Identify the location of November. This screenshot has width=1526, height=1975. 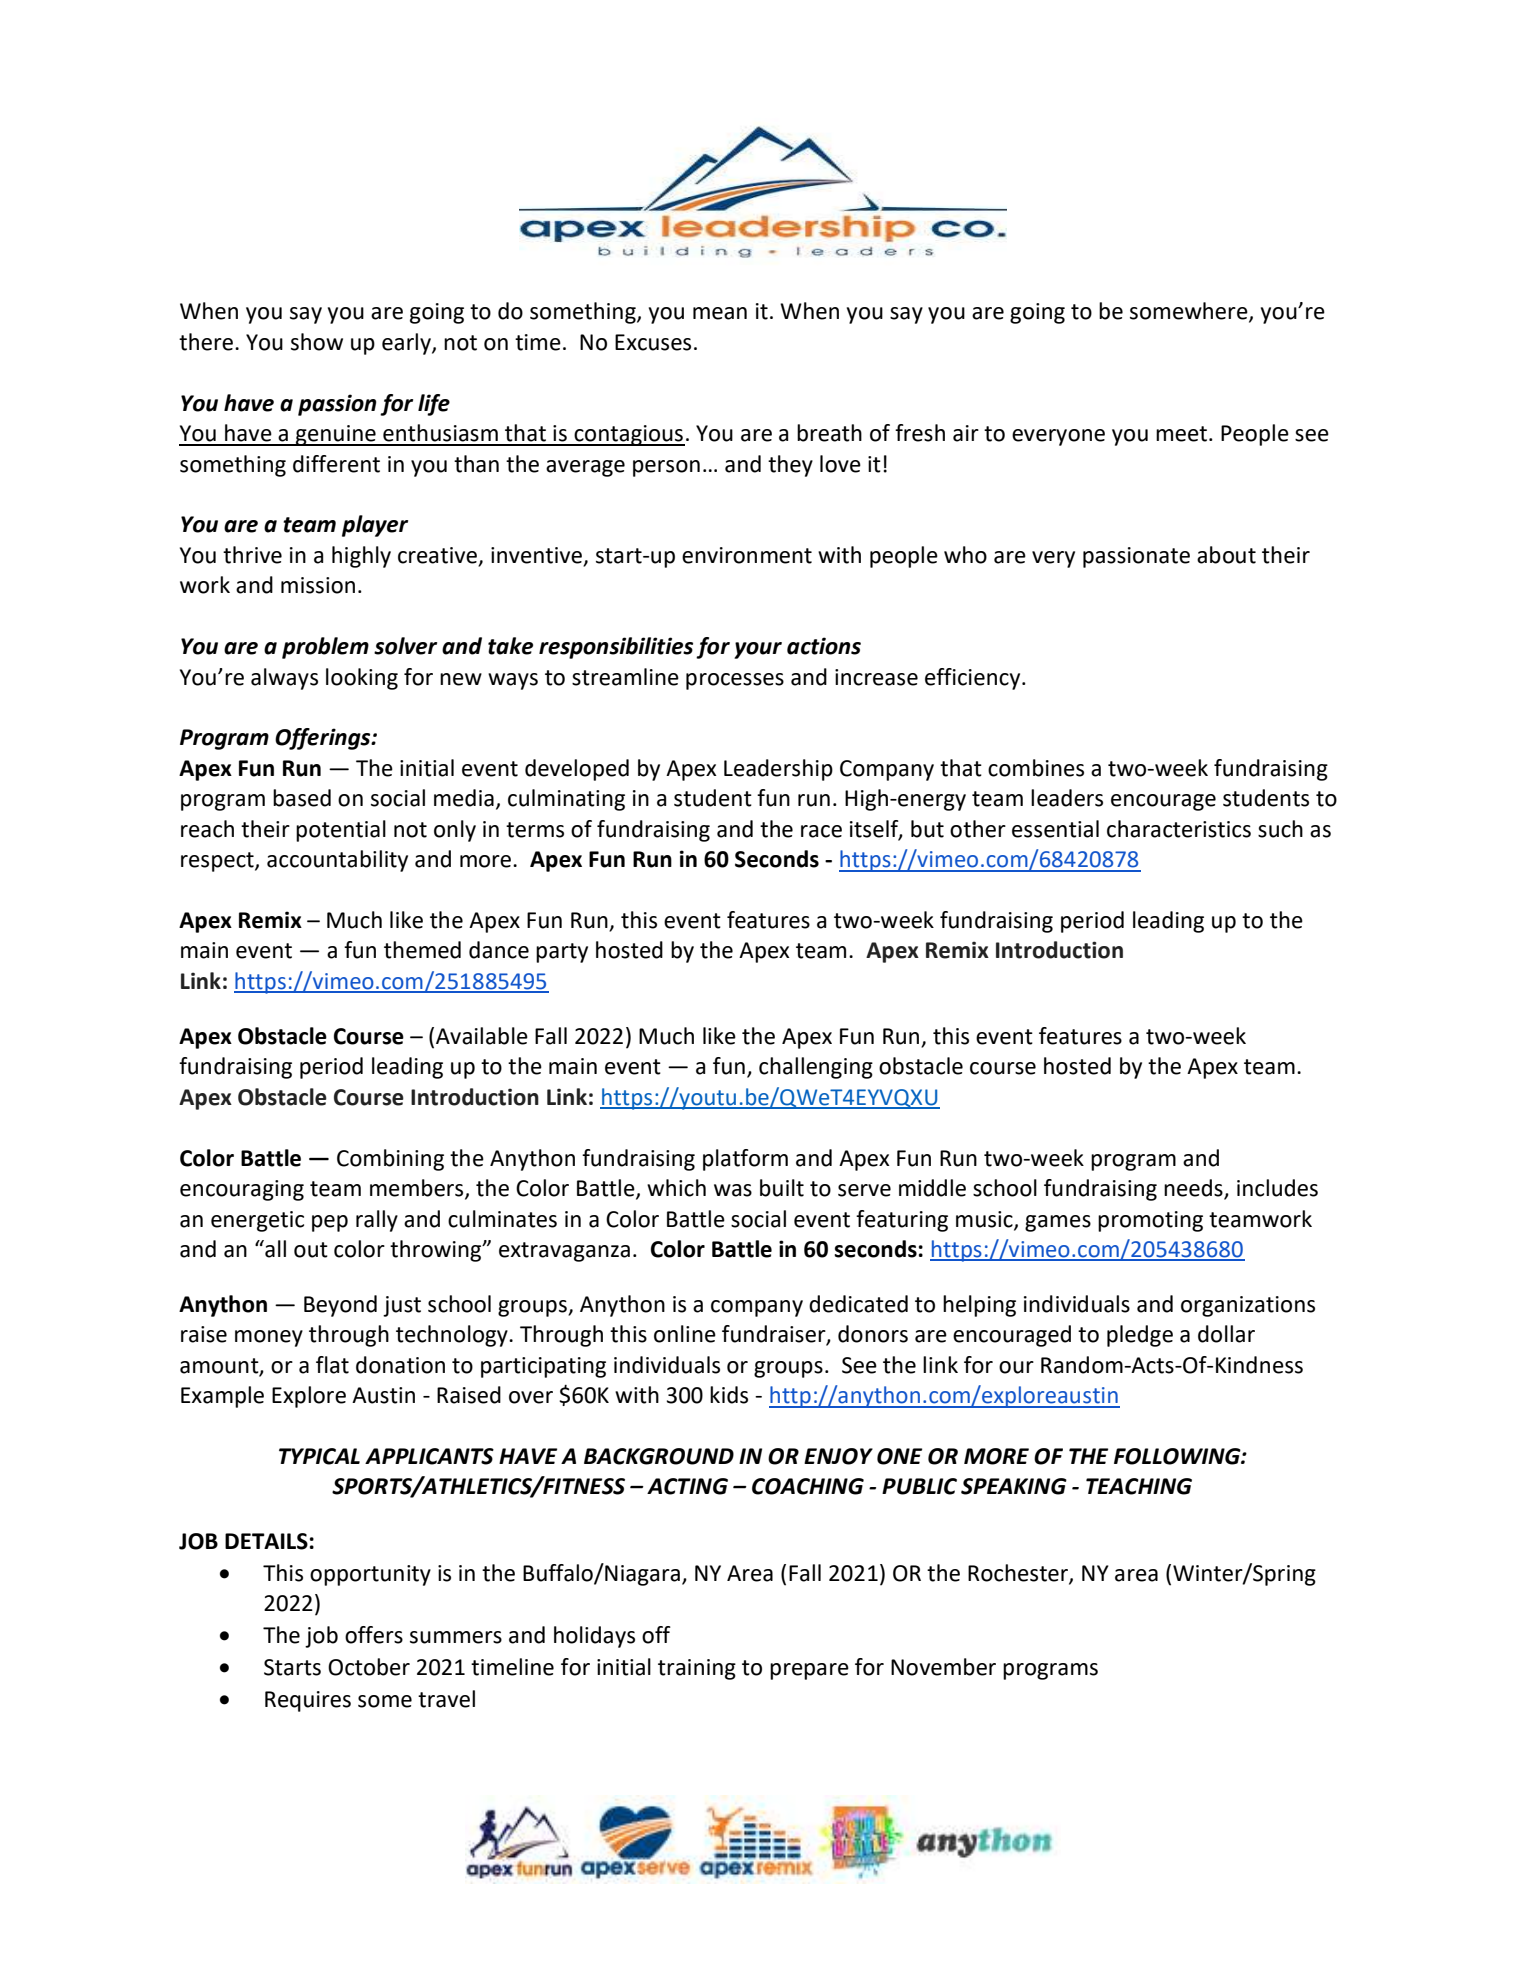
(943, 1667).
